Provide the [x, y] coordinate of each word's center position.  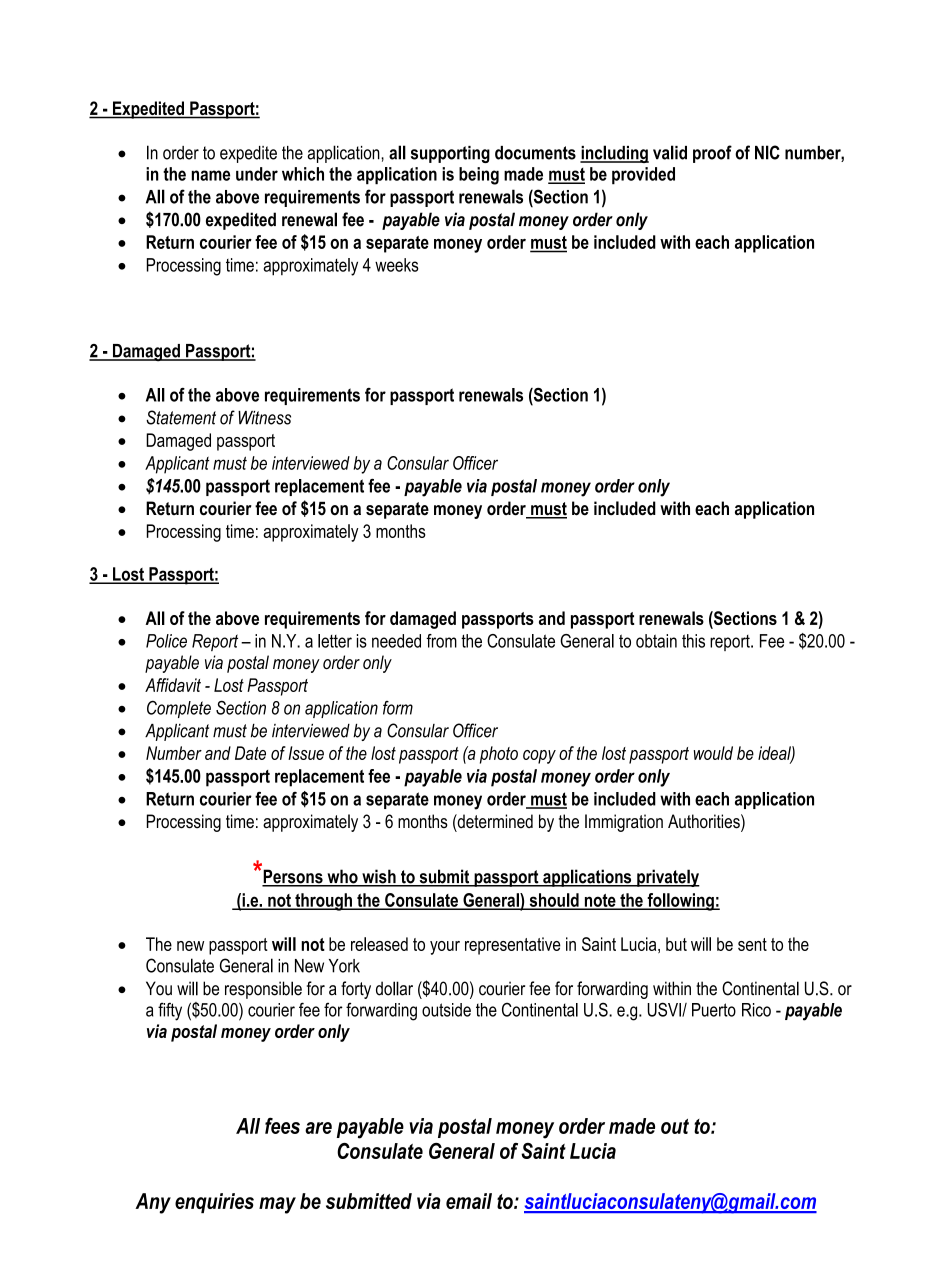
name [211, 175]
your [445, 948]
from [441, 641]
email [469, 1201]
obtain [656, 641]
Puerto [714, 1010]
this [693, 641]
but [676, 944]
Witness [264, 418]
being [479, 176]
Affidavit [173, 685]
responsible [263, 990]
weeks [397, 265]
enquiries [214, 1203]
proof [712, 154]
